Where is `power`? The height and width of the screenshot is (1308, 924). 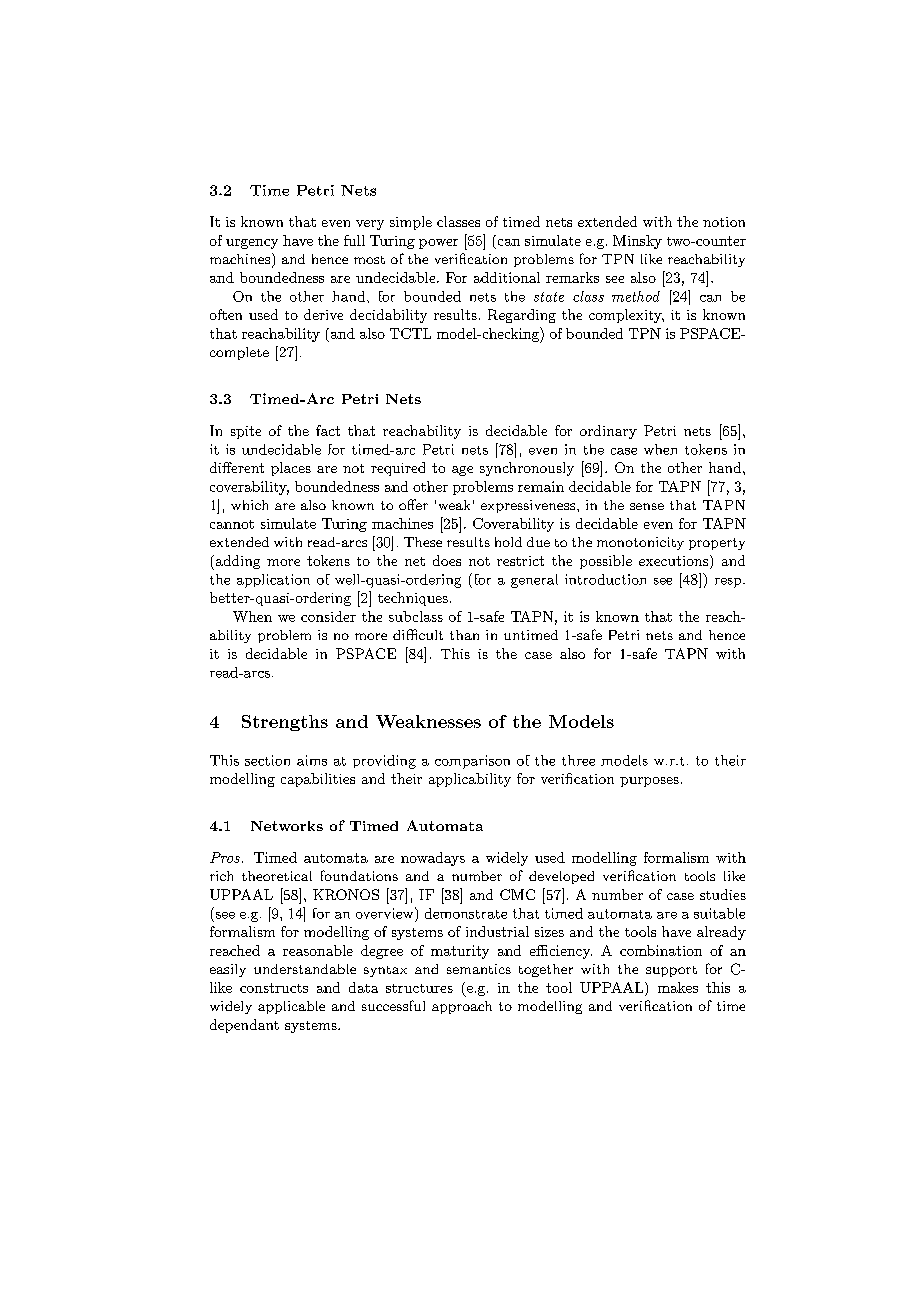 power is located at coordinates (438, 244).
